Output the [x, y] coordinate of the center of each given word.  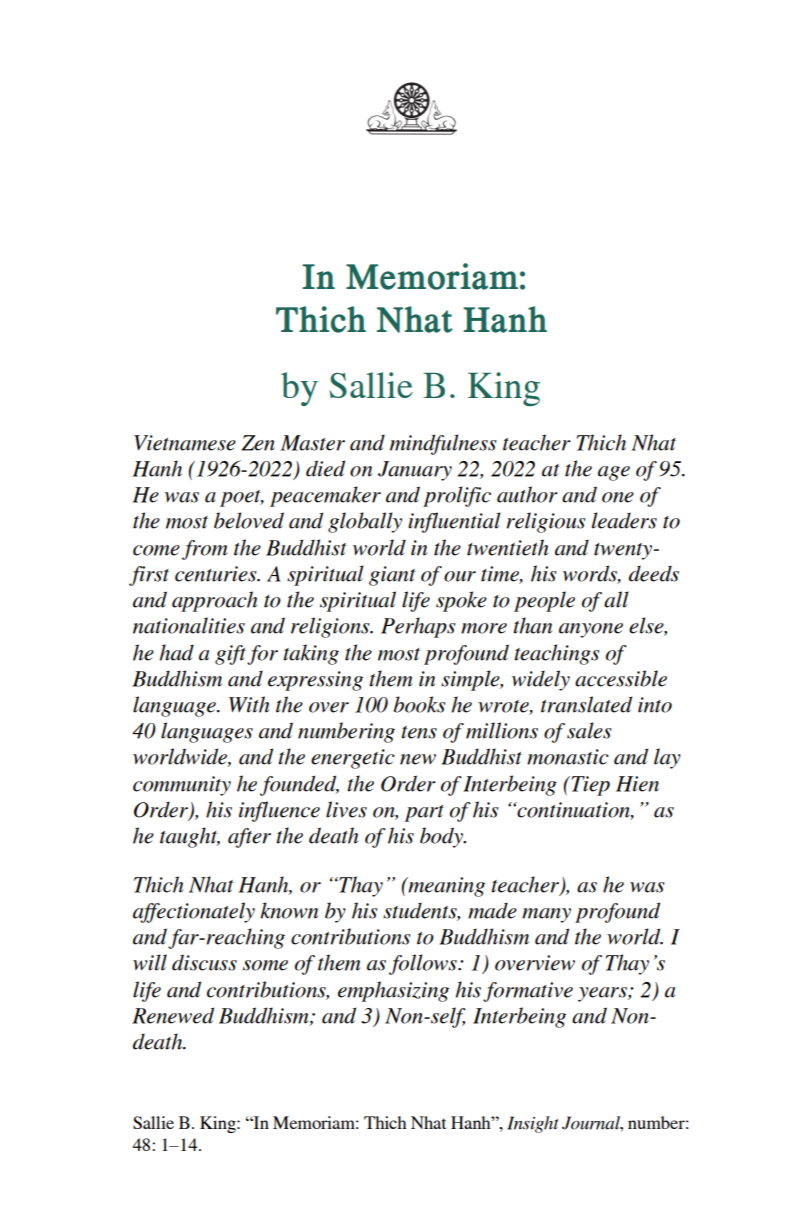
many [546, 915]
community [182, 786]
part [424, 813]
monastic [568, 757]
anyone [591, 630]
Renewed [173, 1015]
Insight [532, 1124]
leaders [624, 520]
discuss [204, 962]
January [415, 471]
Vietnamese [185, 443]
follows [424, 964]
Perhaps [418, 627]
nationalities [189, 625]
